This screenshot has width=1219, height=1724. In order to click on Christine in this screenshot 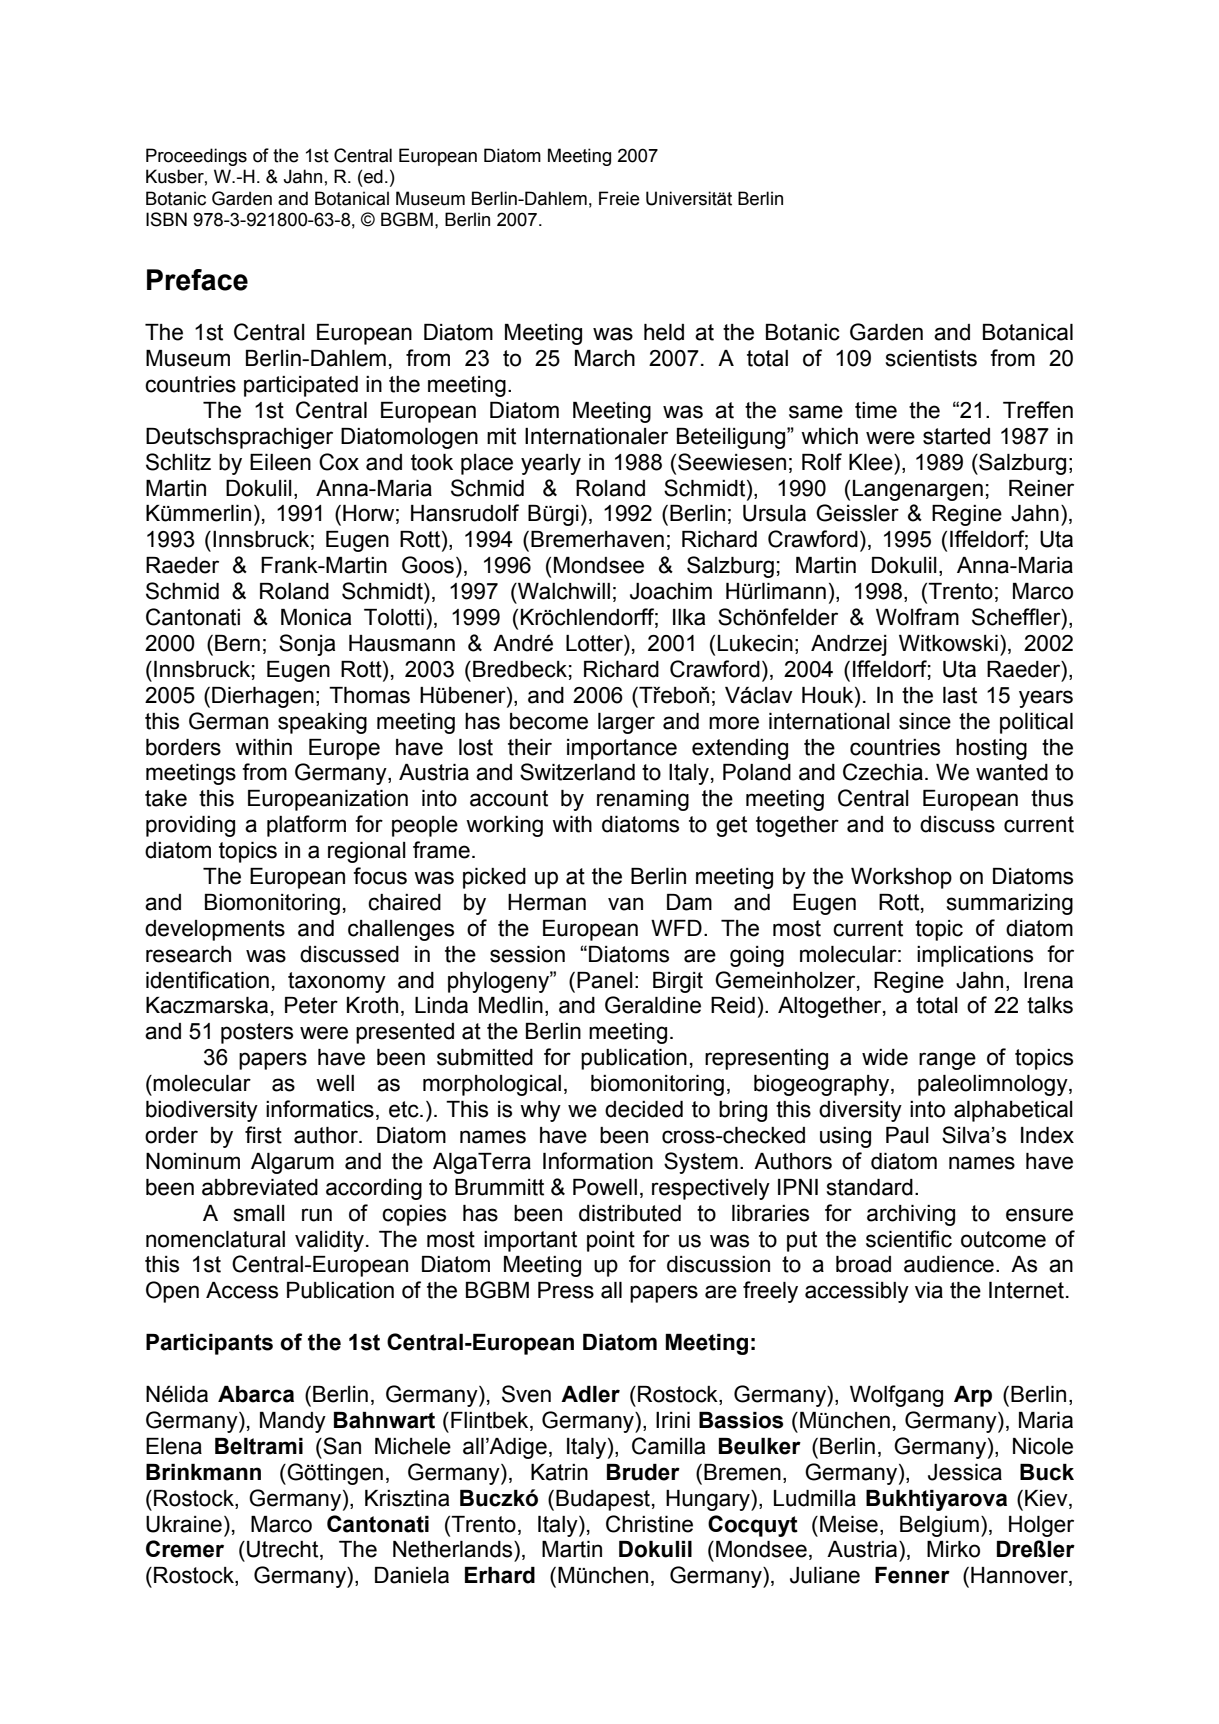, I will do `click(649, 1524)`.
